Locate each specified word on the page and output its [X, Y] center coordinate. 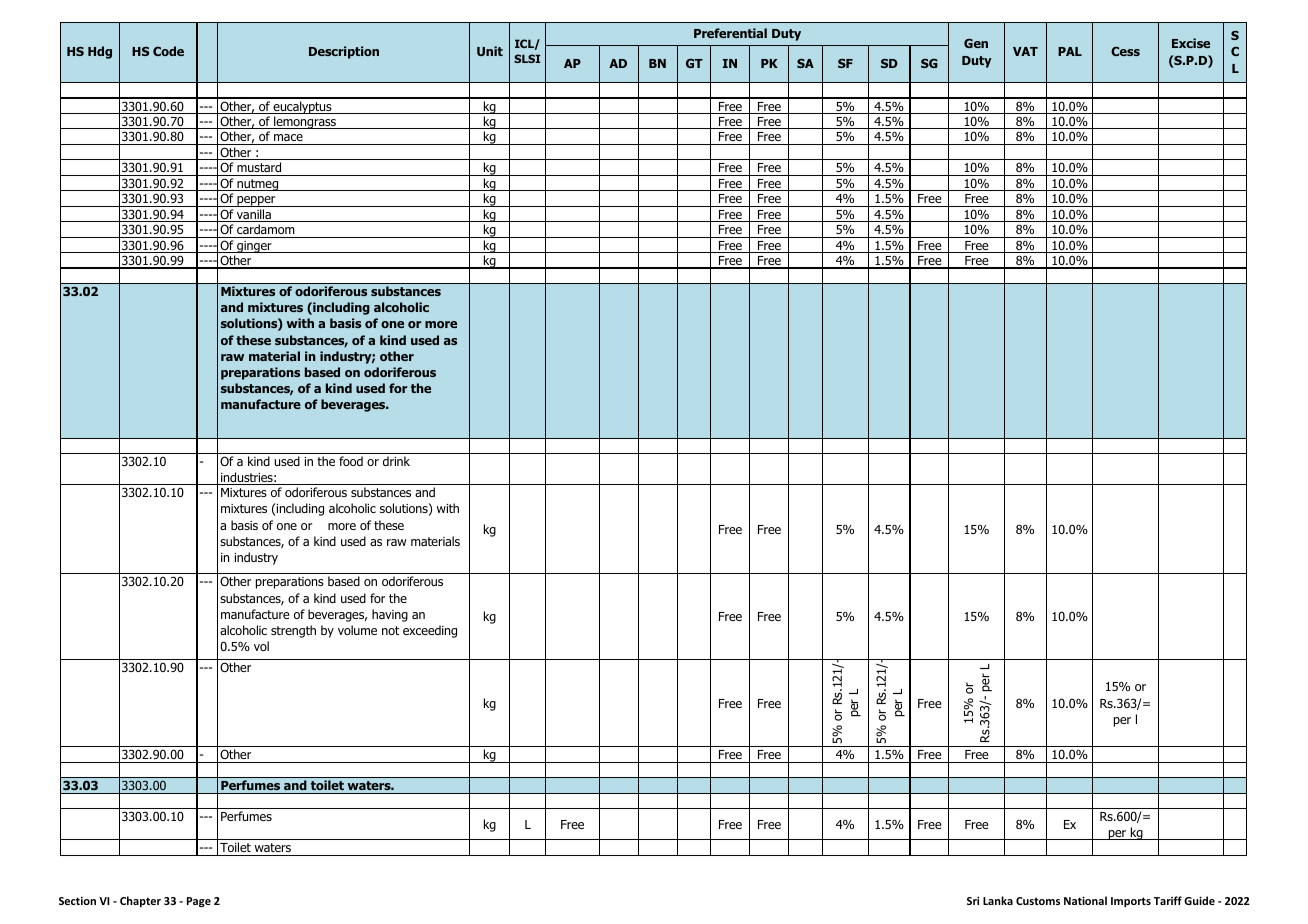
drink [396, 461]
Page [199, 902]
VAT [1025, 51]
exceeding [430, 631]
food [351, 461]
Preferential [730, 33]
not [390, 630]
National [1085, 900]
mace [288, 139]
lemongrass [305, 122]
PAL [1070, 51]
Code [168, 51]
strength [293, 631]
